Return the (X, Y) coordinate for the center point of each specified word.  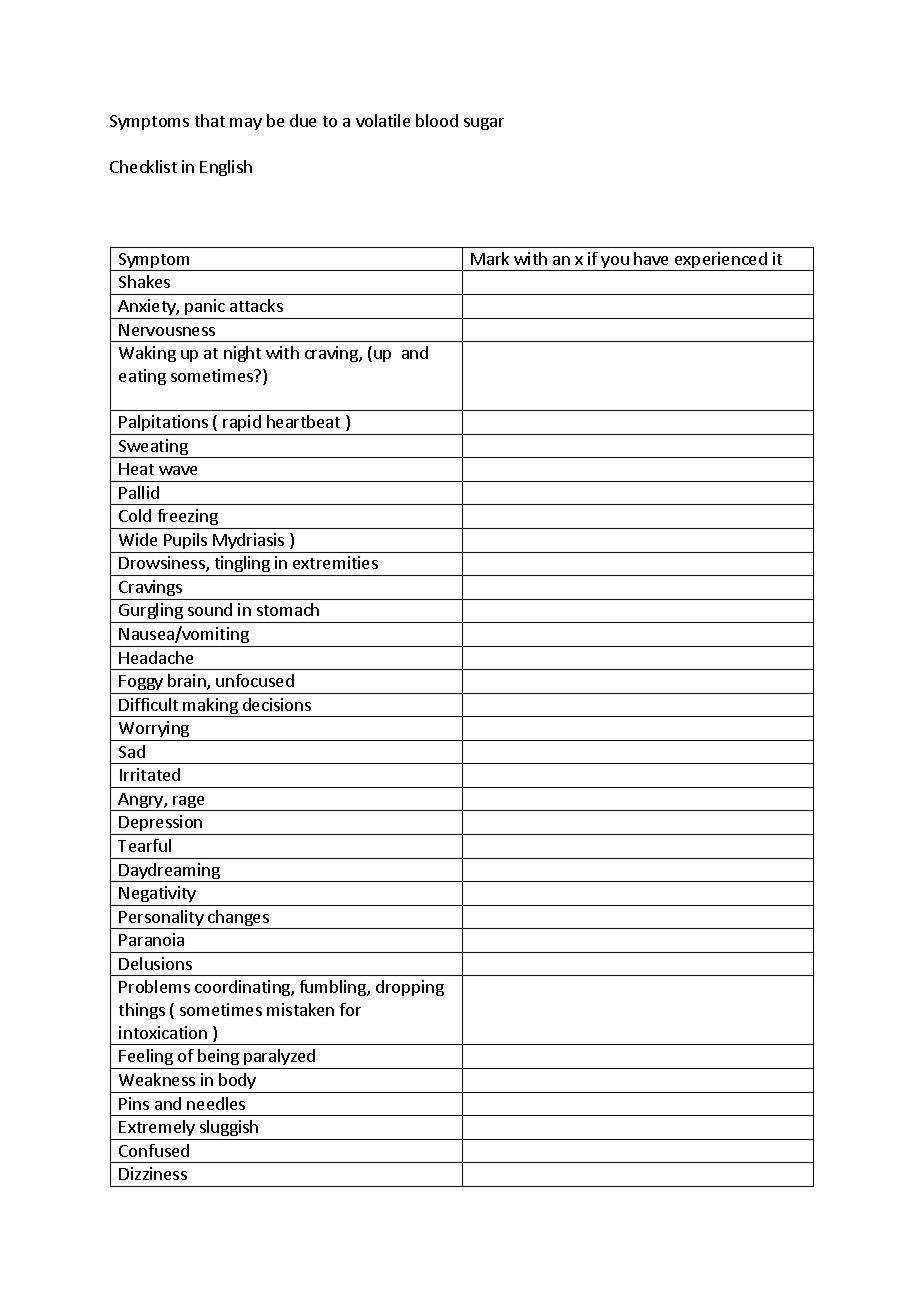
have (651, 258)
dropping (410, 988)
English (226, 168)
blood (437, 120)
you (615, 263)
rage (189, 803)
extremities (335, 562)
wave (178, 470)
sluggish (229, 1128)
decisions (277, 704)
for (350, 1009)
